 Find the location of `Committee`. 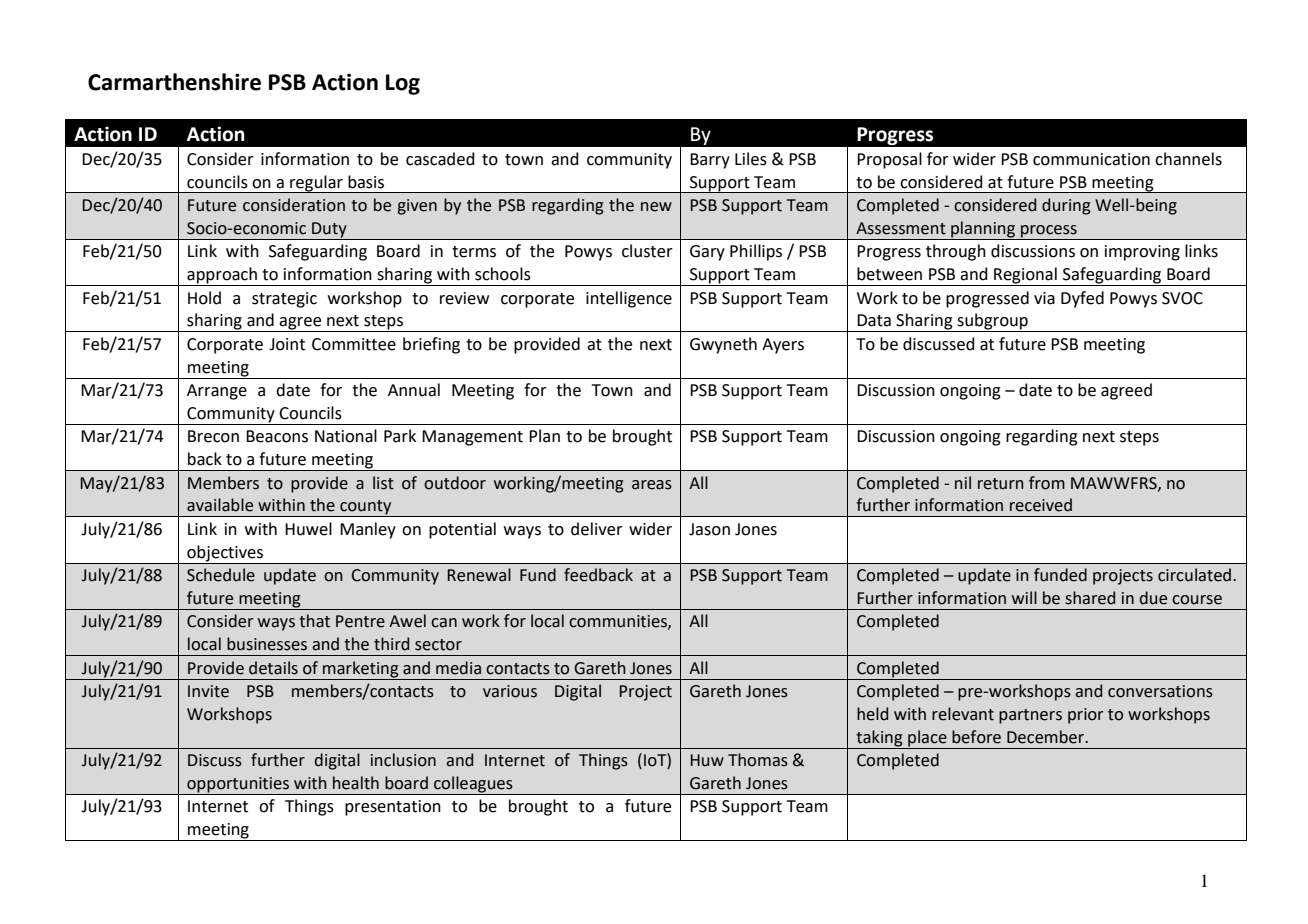

Committee is located at coordinates (354, 344).
